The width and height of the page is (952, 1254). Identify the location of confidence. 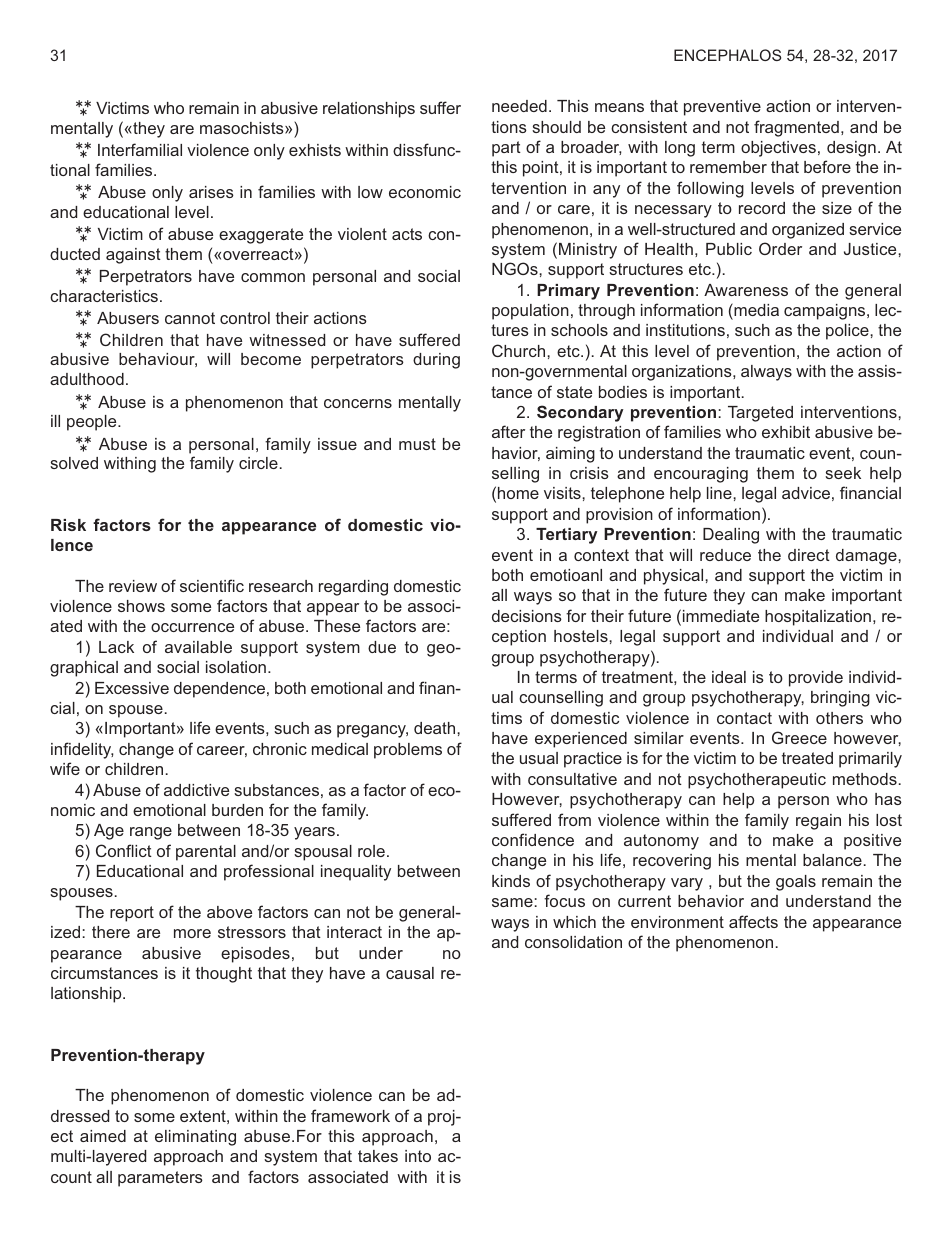
(533, 839).
